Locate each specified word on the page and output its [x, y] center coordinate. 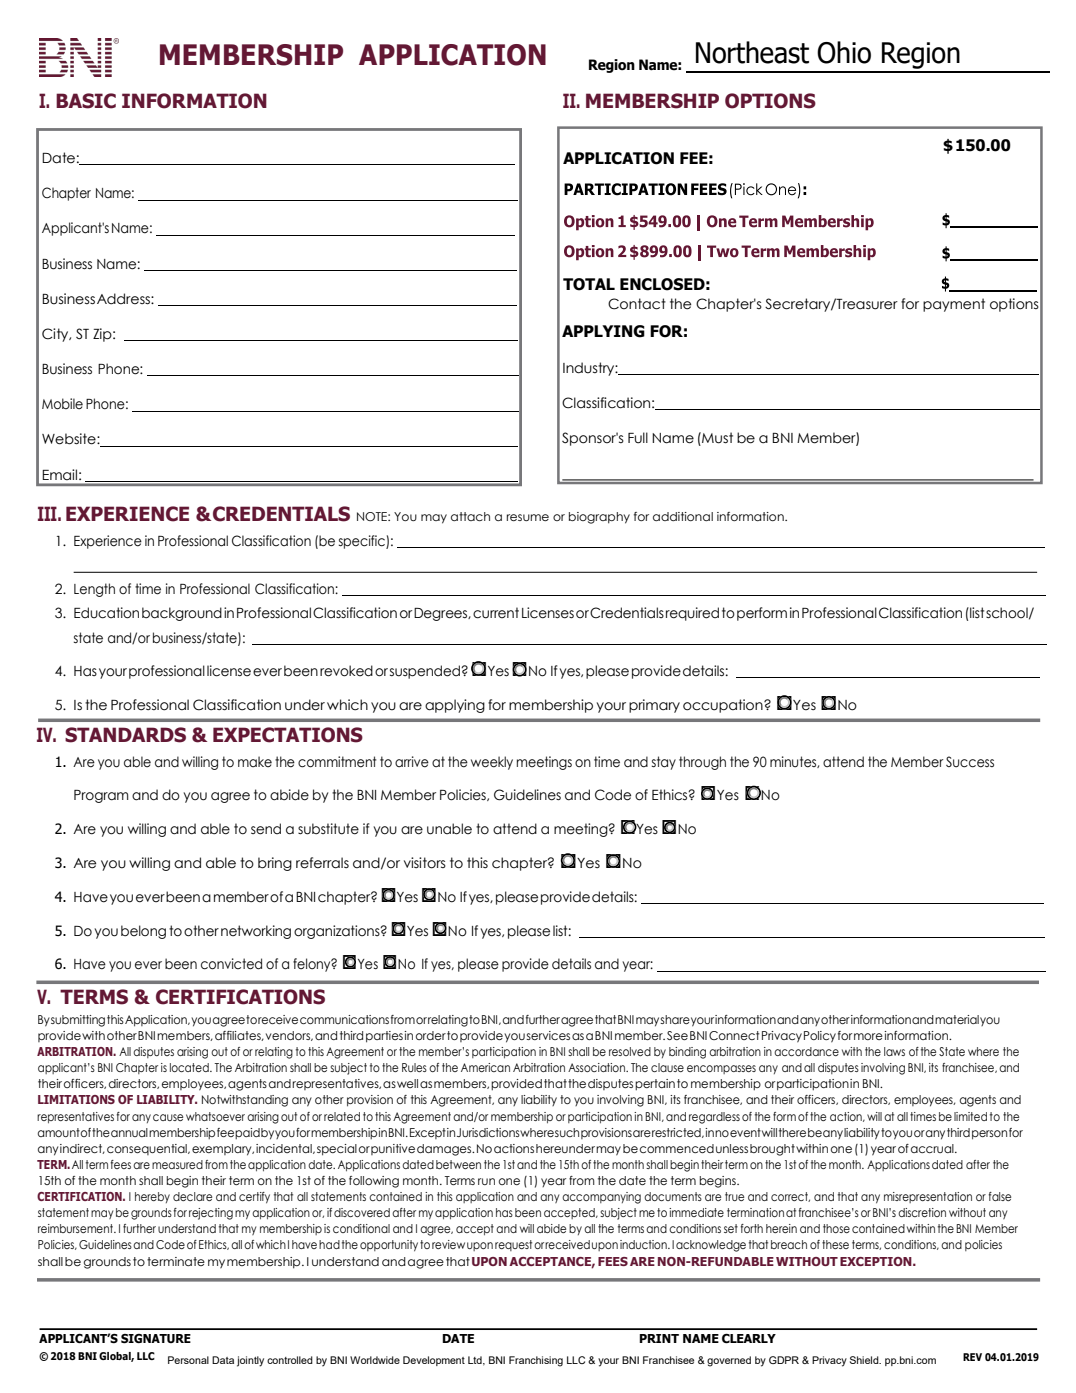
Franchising [536, 1361]
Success [970, 762]
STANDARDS [125, 735]
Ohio [844, 52]
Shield [865, 1360]
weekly [492, 763]
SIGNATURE [156, 1338]
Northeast [752, 52]
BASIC [86, 101]
